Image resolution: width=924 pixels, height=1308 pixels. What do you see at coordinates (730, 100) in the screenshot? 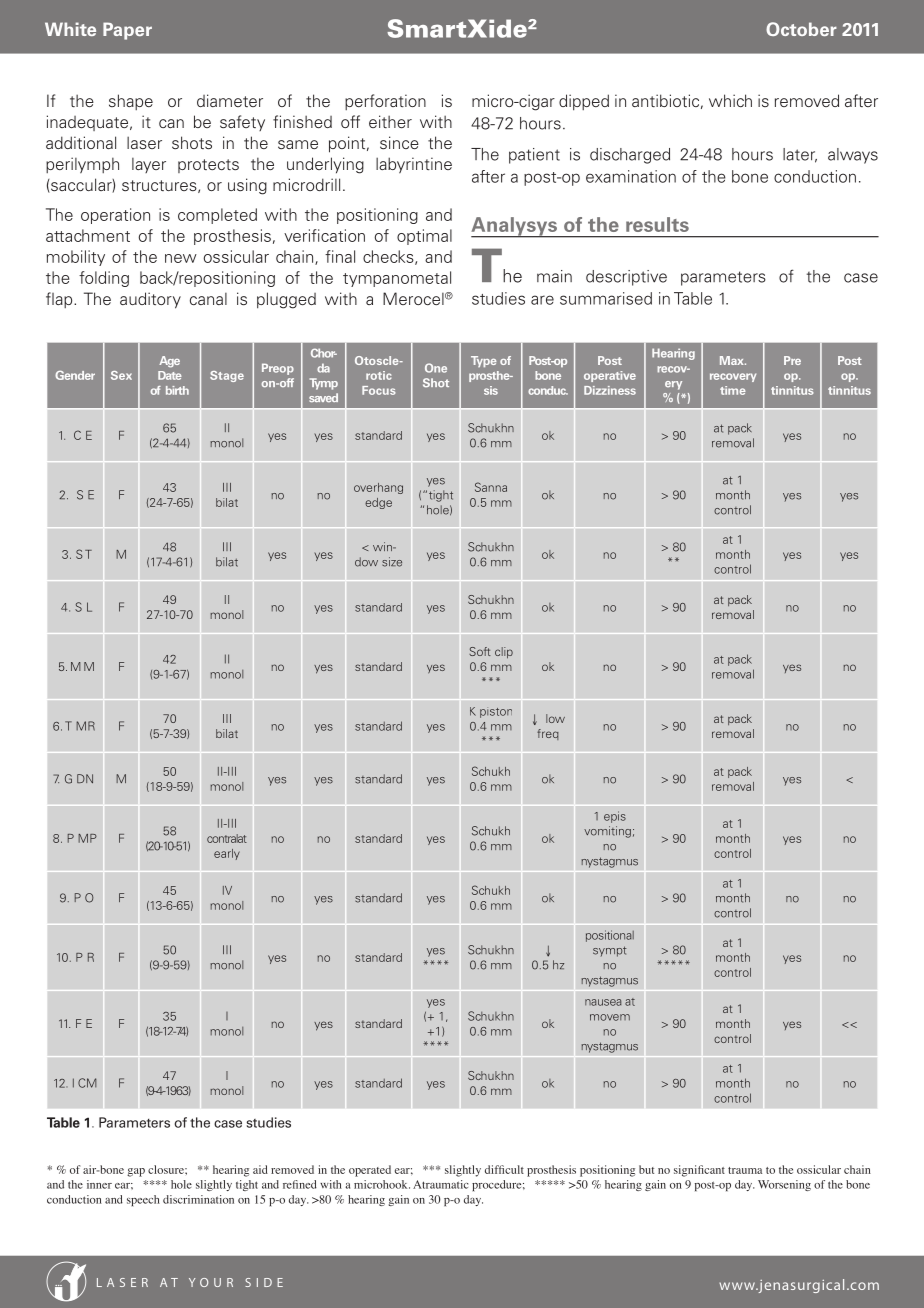
I see `which` at bounding box center [730, 100].
